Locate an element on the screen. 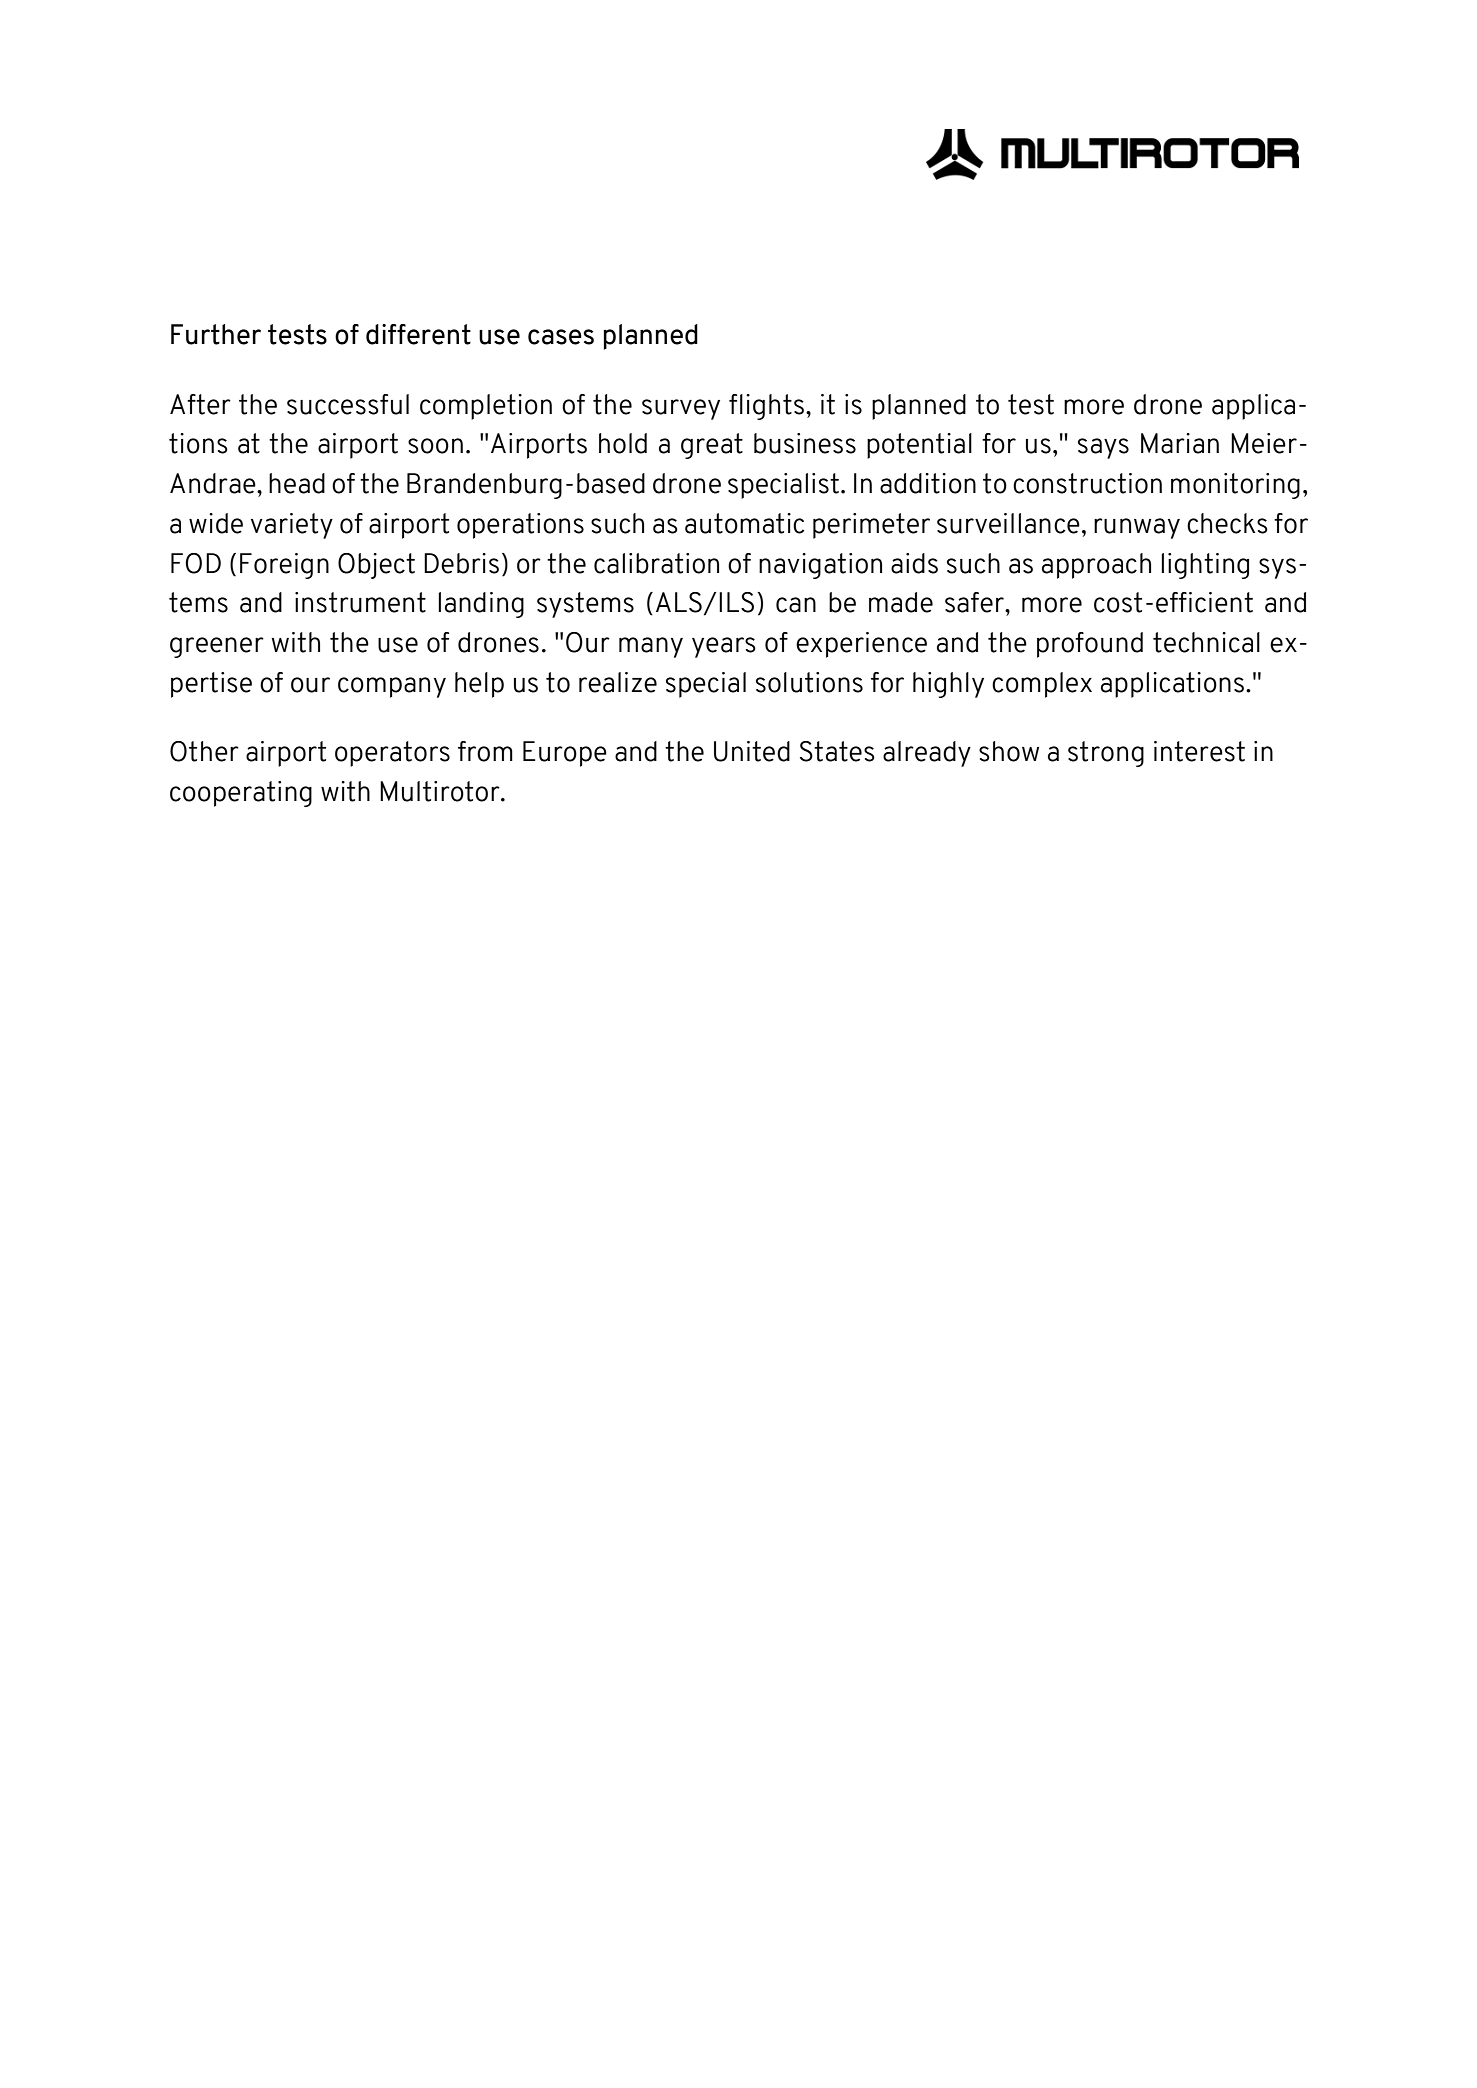  complex is located at coordinates (1042, 685).
